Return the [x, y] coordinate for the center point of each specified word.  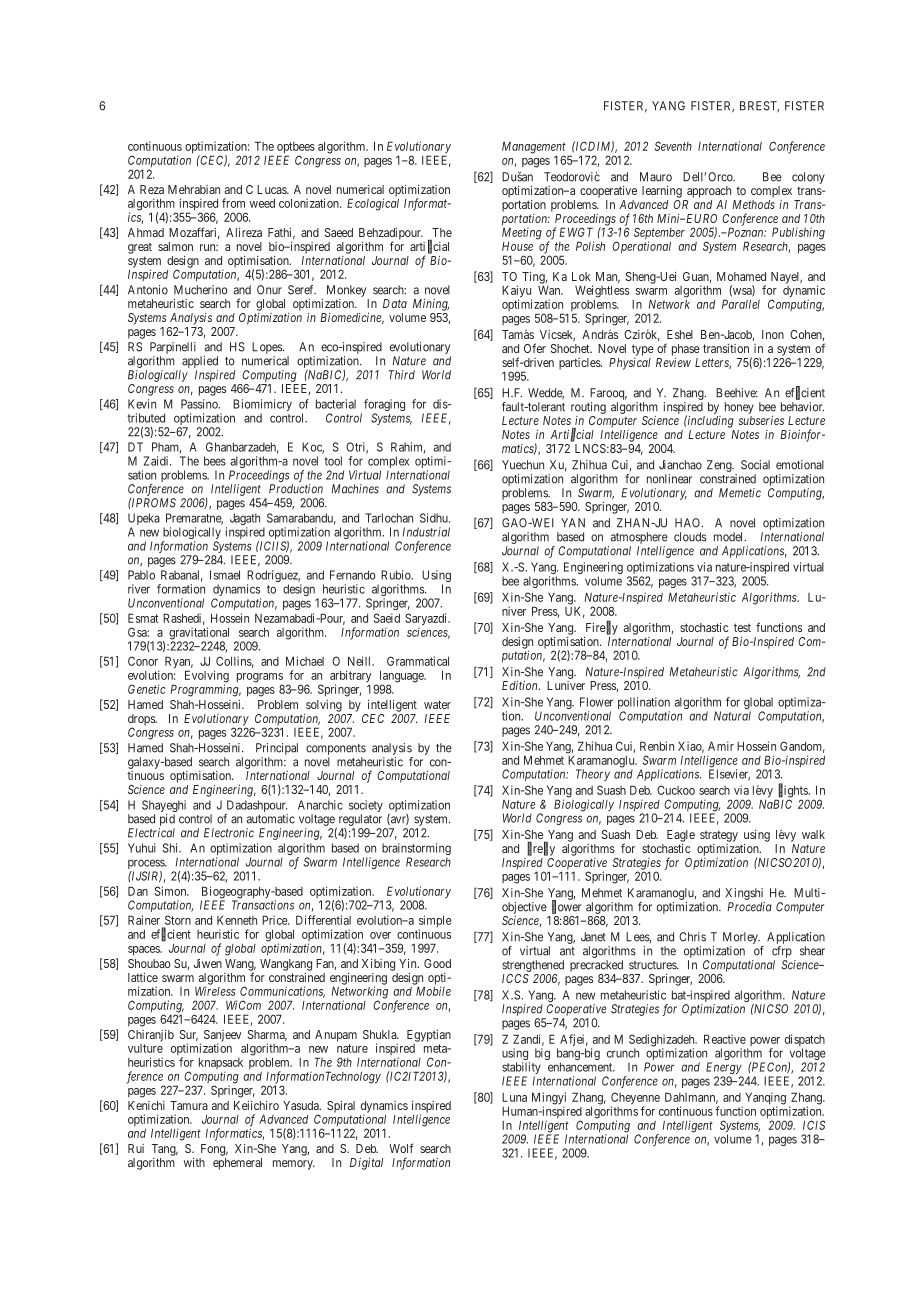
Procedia [750, 907]
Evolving [207, 677]
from [233, 203]
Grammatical [418, 661]
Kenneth [237, 920]
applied [200, 362]
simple [435, 922]
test [742, 627]
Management [534, 149]
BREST [759, 107]
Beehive [737, 393]
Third [402, 375]
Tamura [189, 1105]
